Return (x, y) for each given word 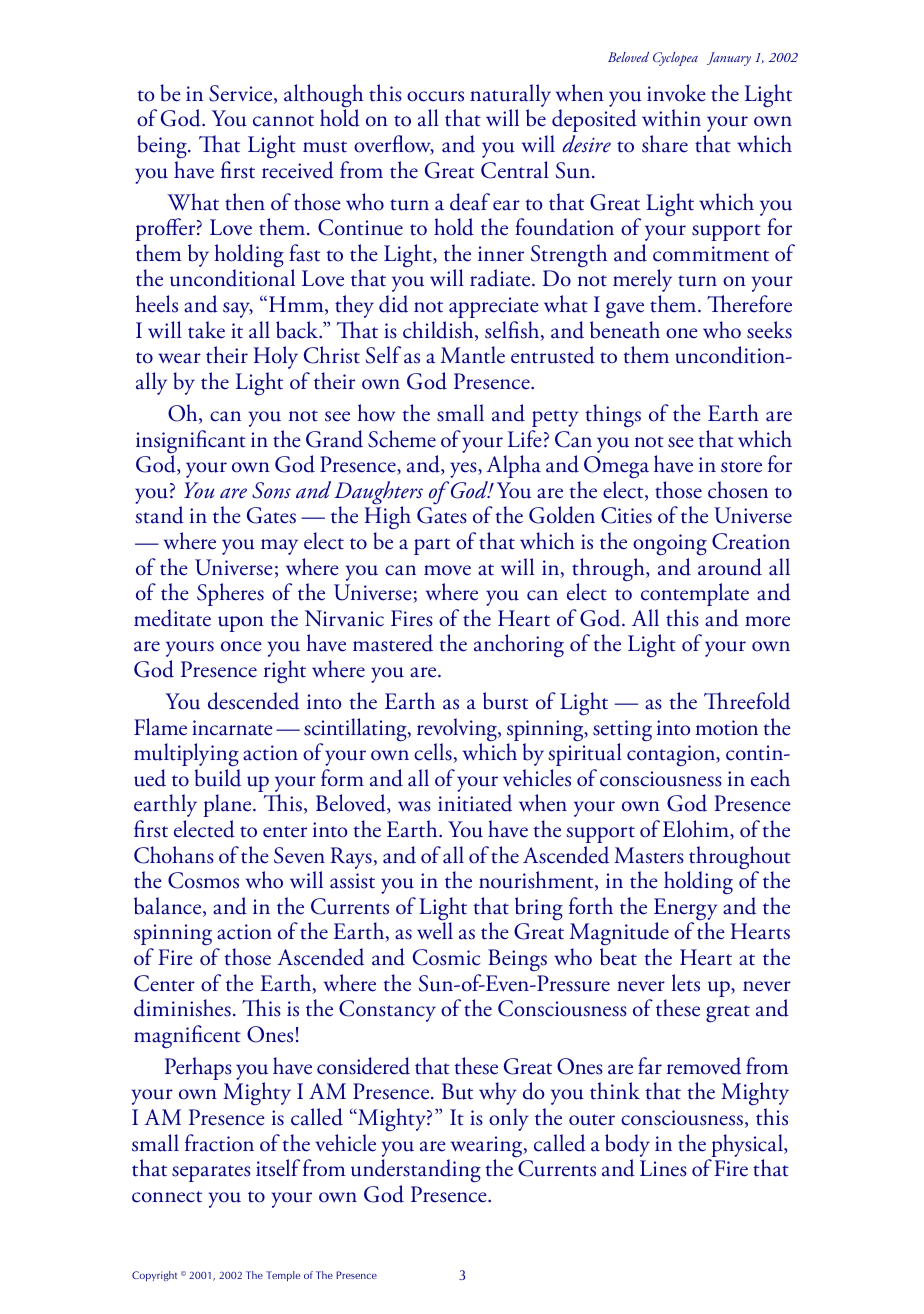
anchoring (519, 646)
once (241, 646)
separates (211, 1173)
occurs (435, 96)
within (671, 118)
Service (242, 94)
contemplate (695, 594)
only (509, 1119)
